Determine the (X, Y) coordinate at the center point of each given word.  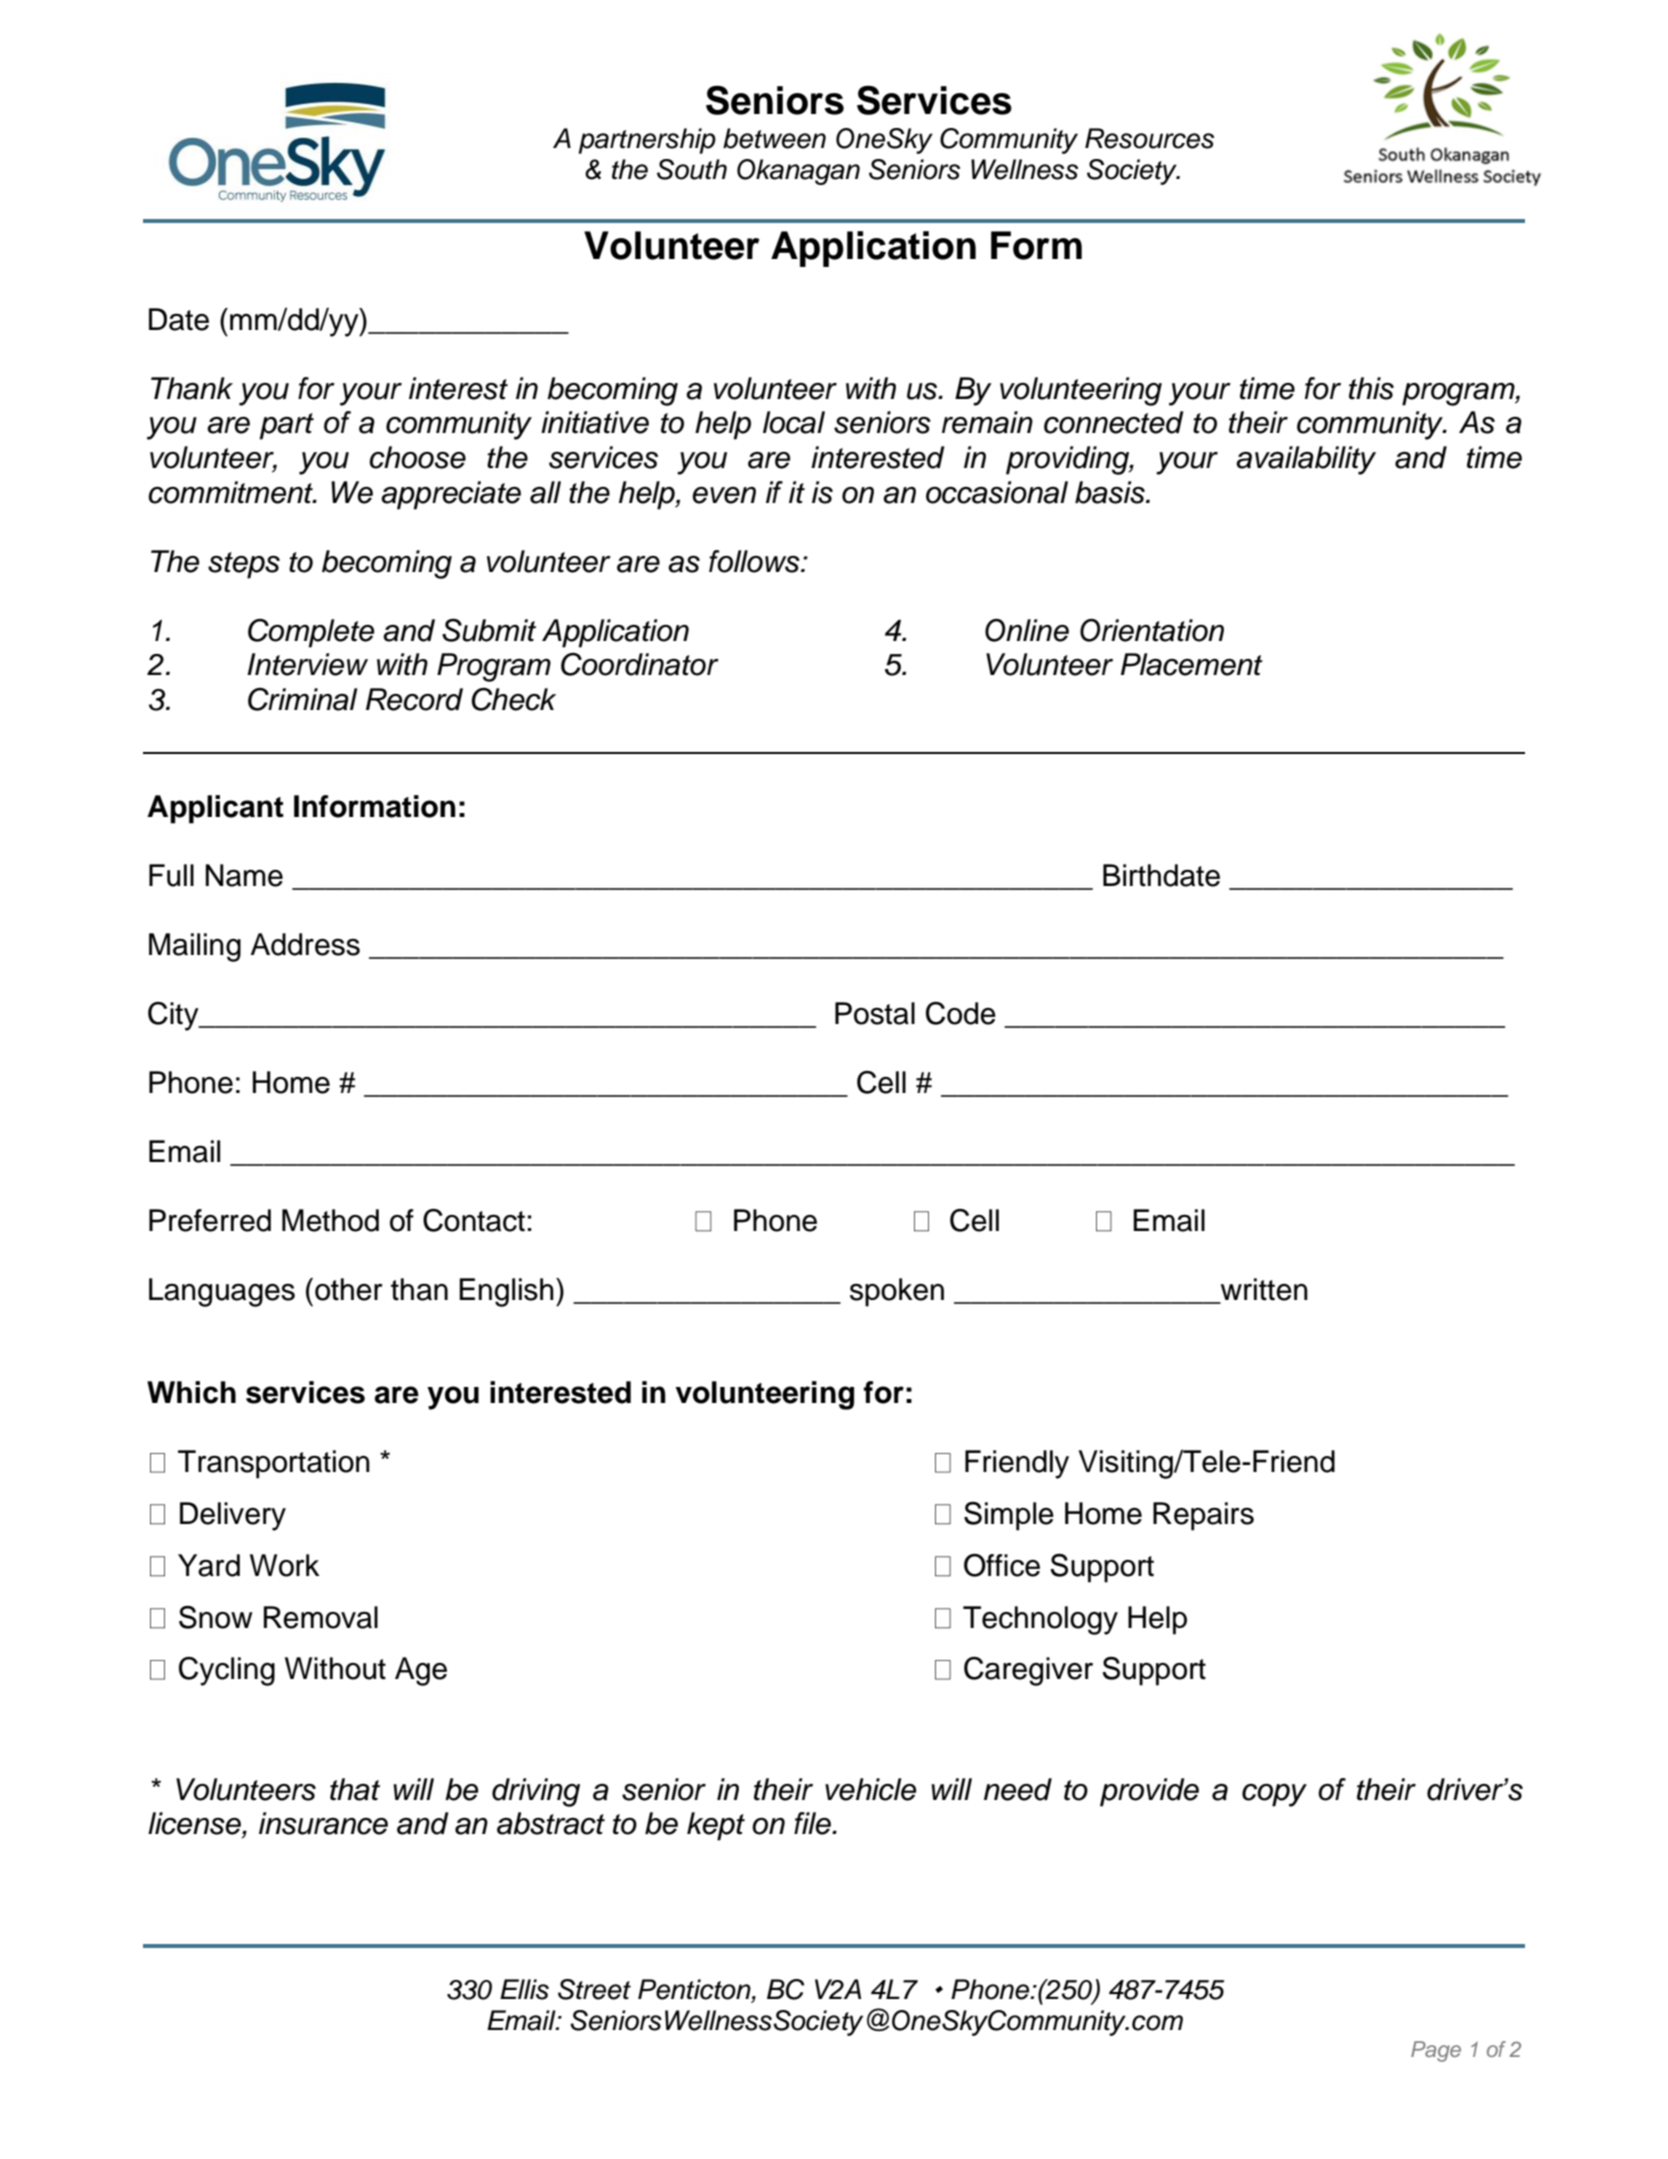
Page (1436, 2051)
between (774, 138)
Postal (875, 1013)
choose (417, 457)
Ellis (524, 1989)
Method (330, 1220)
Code (961, 1013)
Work (285, 1565)
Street (594, 1989)
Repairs (1203, 1516)
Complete (311, 633)
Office (1002, 1565)
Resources (1149, 138)
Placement (1192, 664)
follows (755, 561)
